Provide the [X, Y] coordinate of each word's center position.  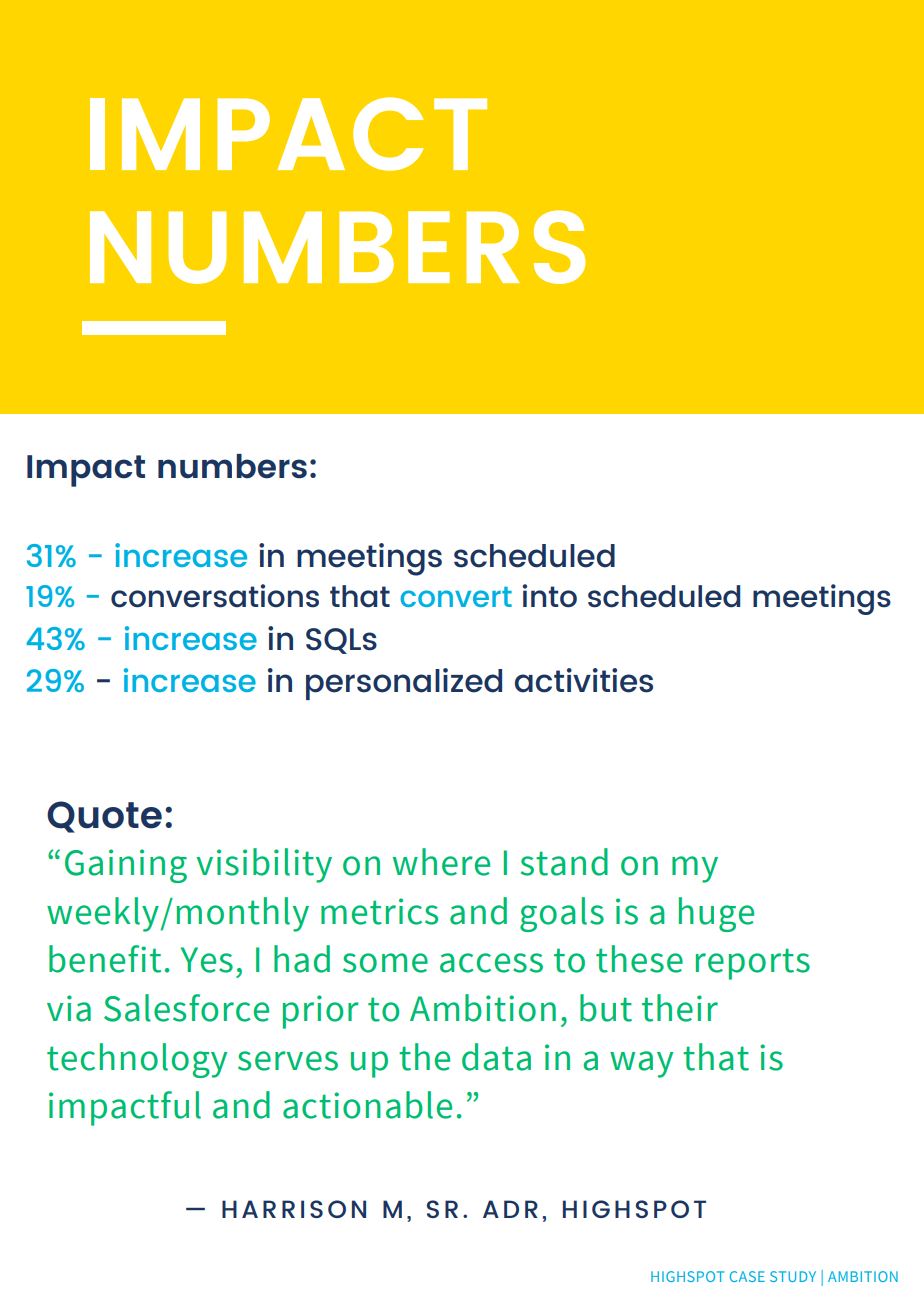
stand [564, 862]
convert [456, 597]
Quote [104, 817]
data [496, 1057]
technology [137, 1060]
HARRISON [294, 1209]
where [441, 862]
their [680, 1008]
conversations [215, 596]
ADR [510, 1209]
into [549, 596]
